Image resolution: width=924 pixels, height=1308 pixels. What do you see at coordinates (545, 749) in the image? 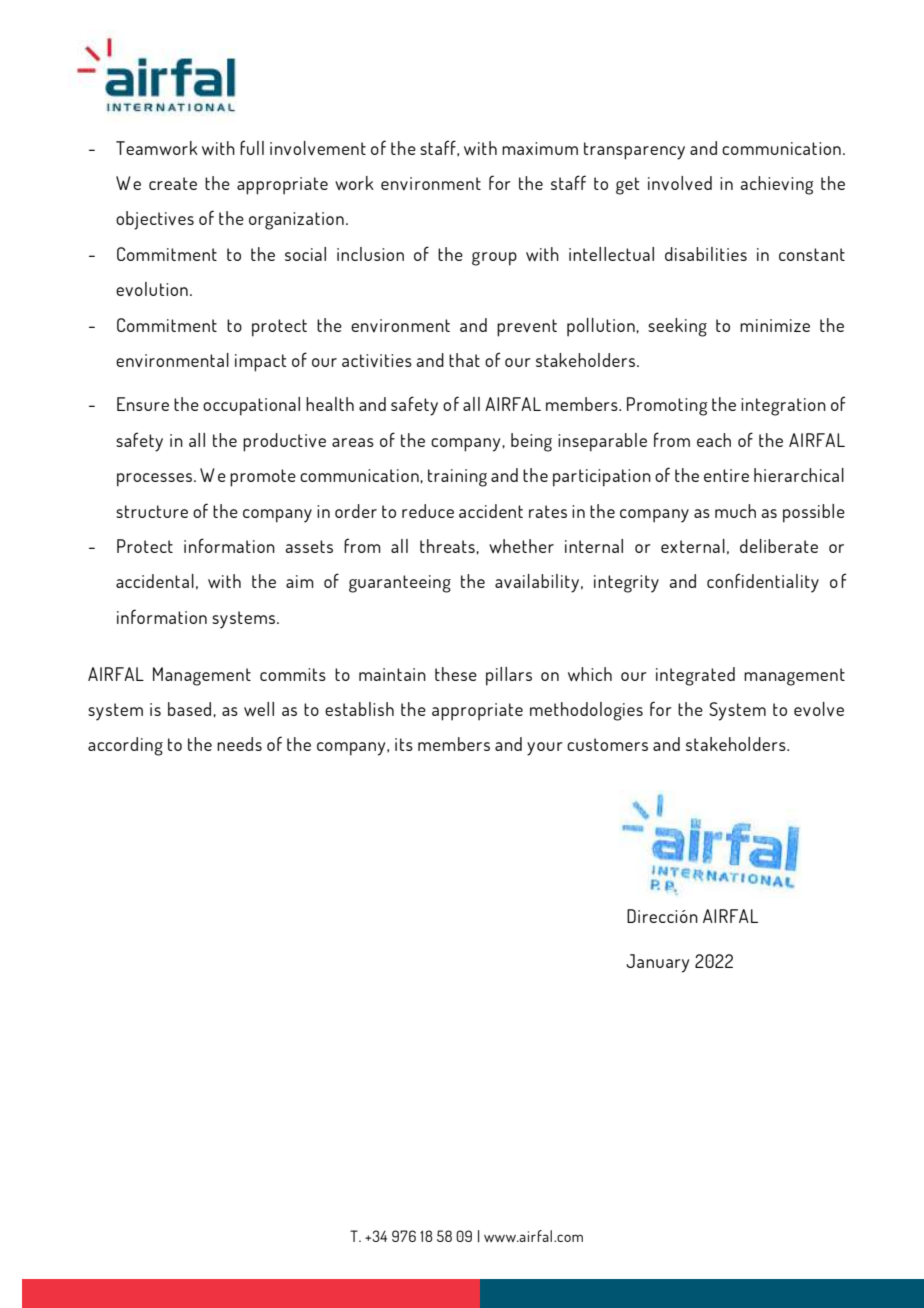
I see `your` at bounding box center [545, 749].
